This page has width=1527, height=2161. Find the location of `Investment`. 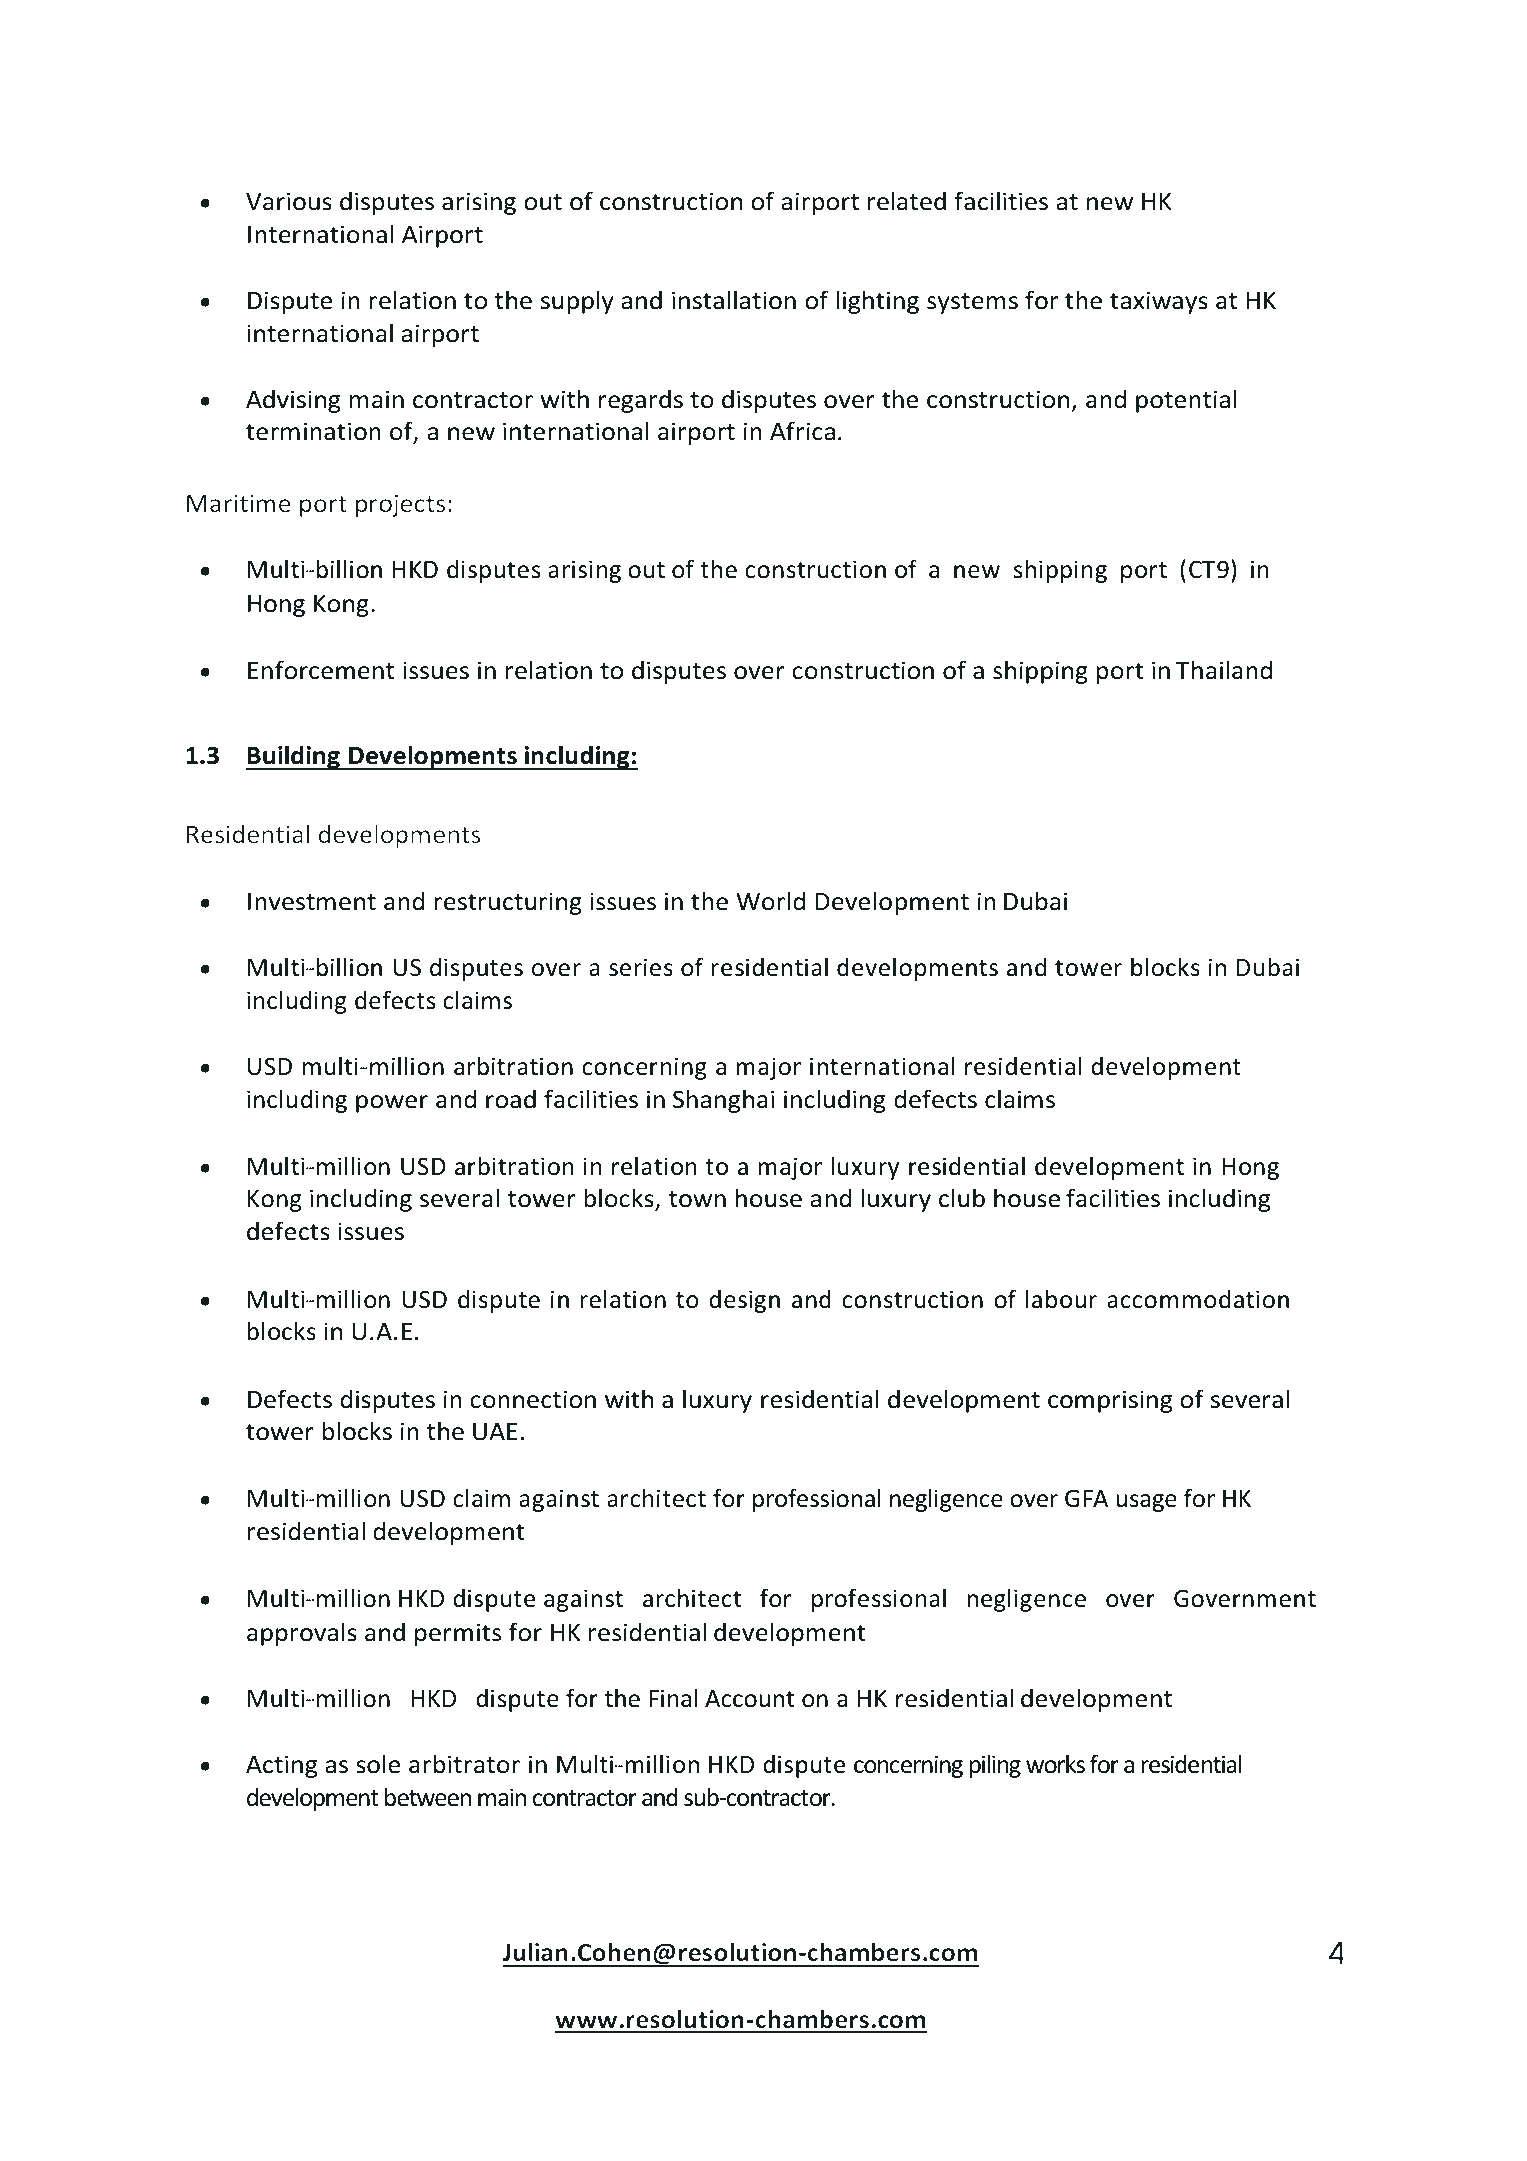

Investment is located at coordinates (312, 902).
